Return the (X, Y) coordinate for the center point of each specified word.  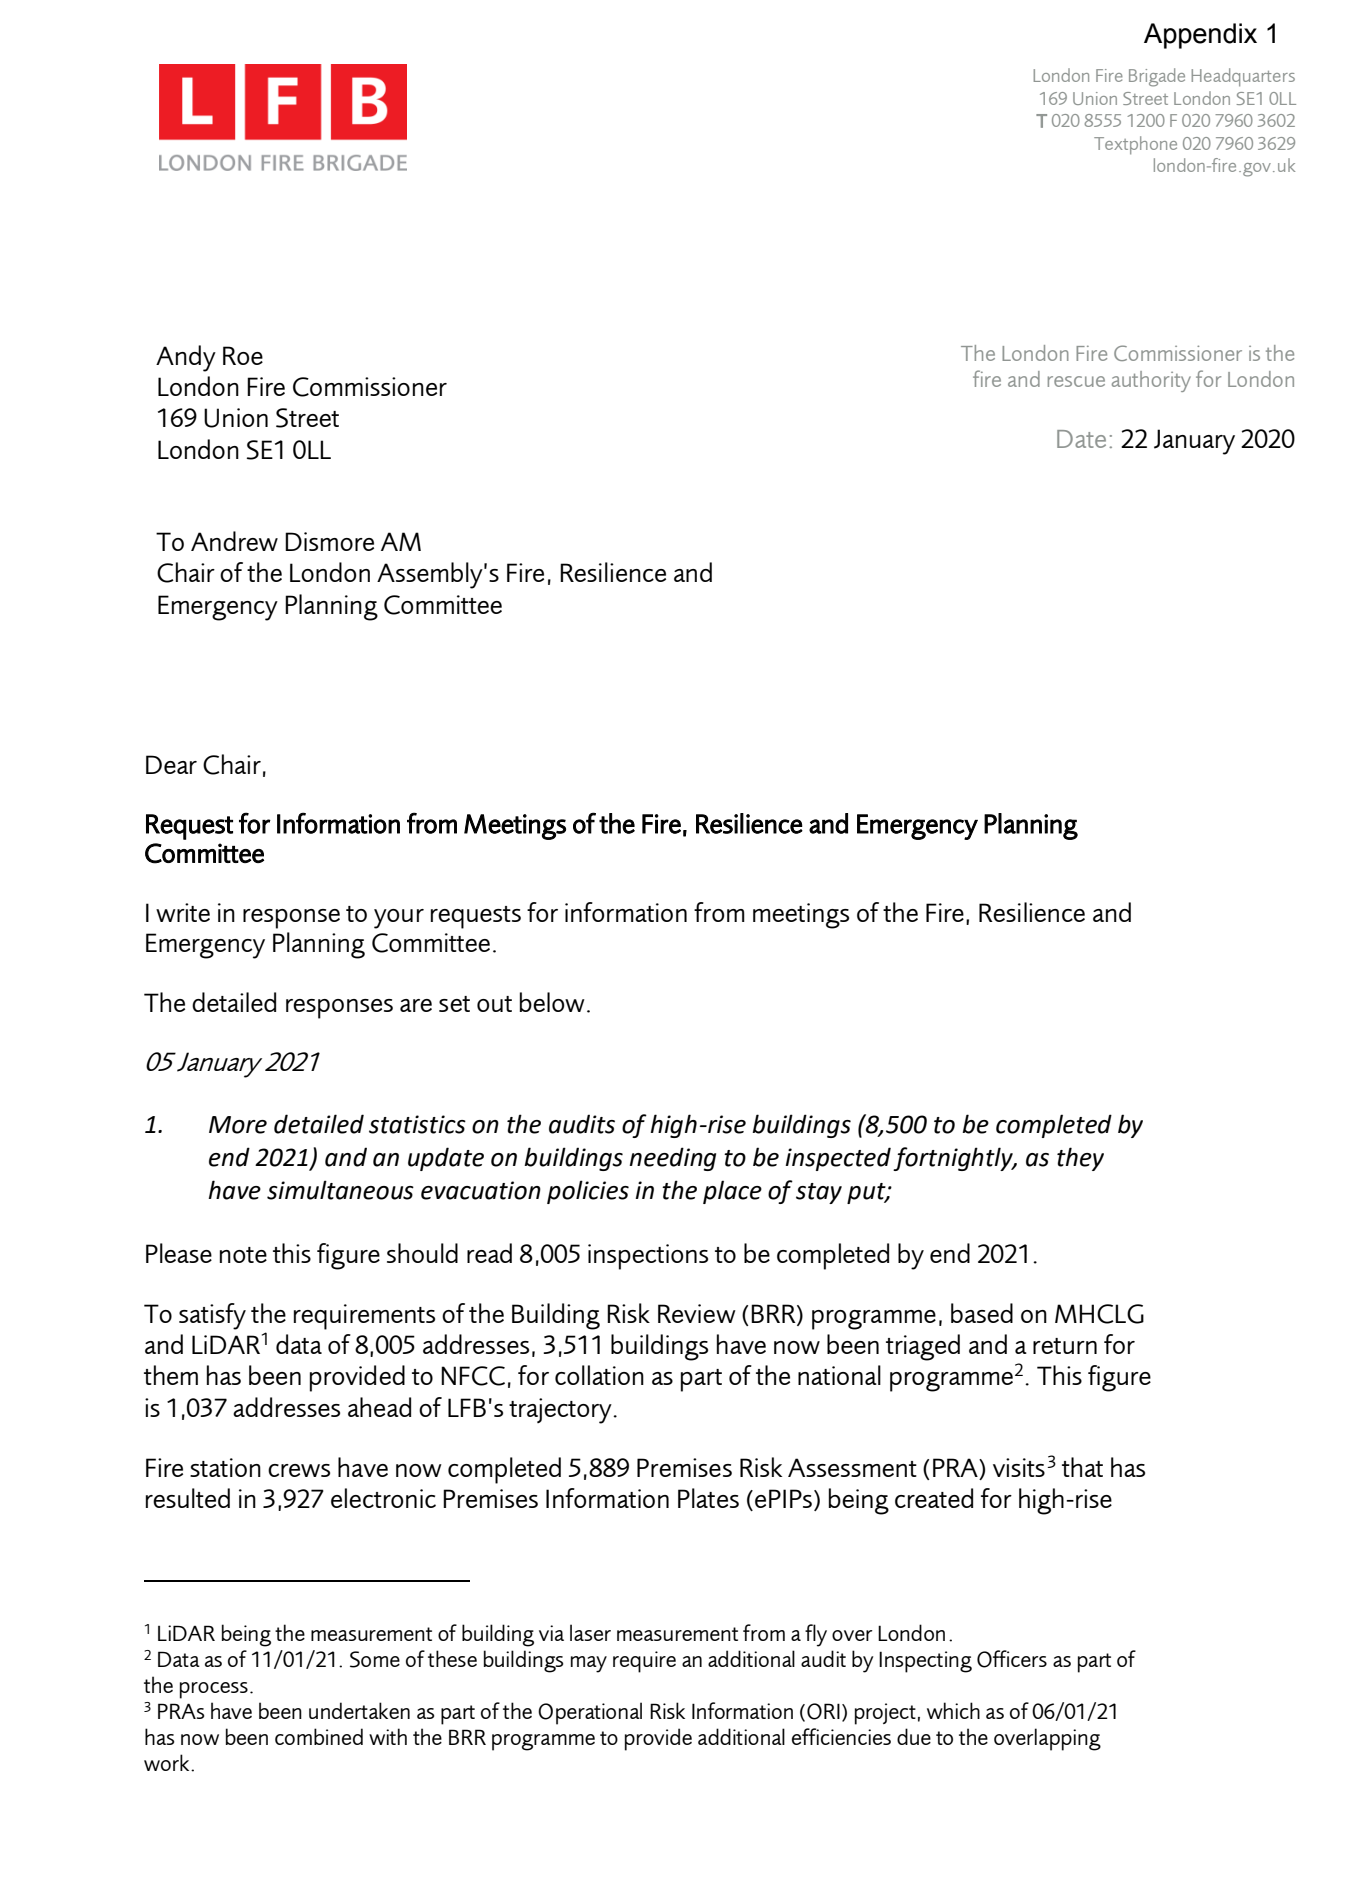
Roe (243, 355)
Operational (590, 1713)
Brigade (1157, 77)
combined (319, 1736)
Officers (1012, 1659)
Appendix (1200, 36)
